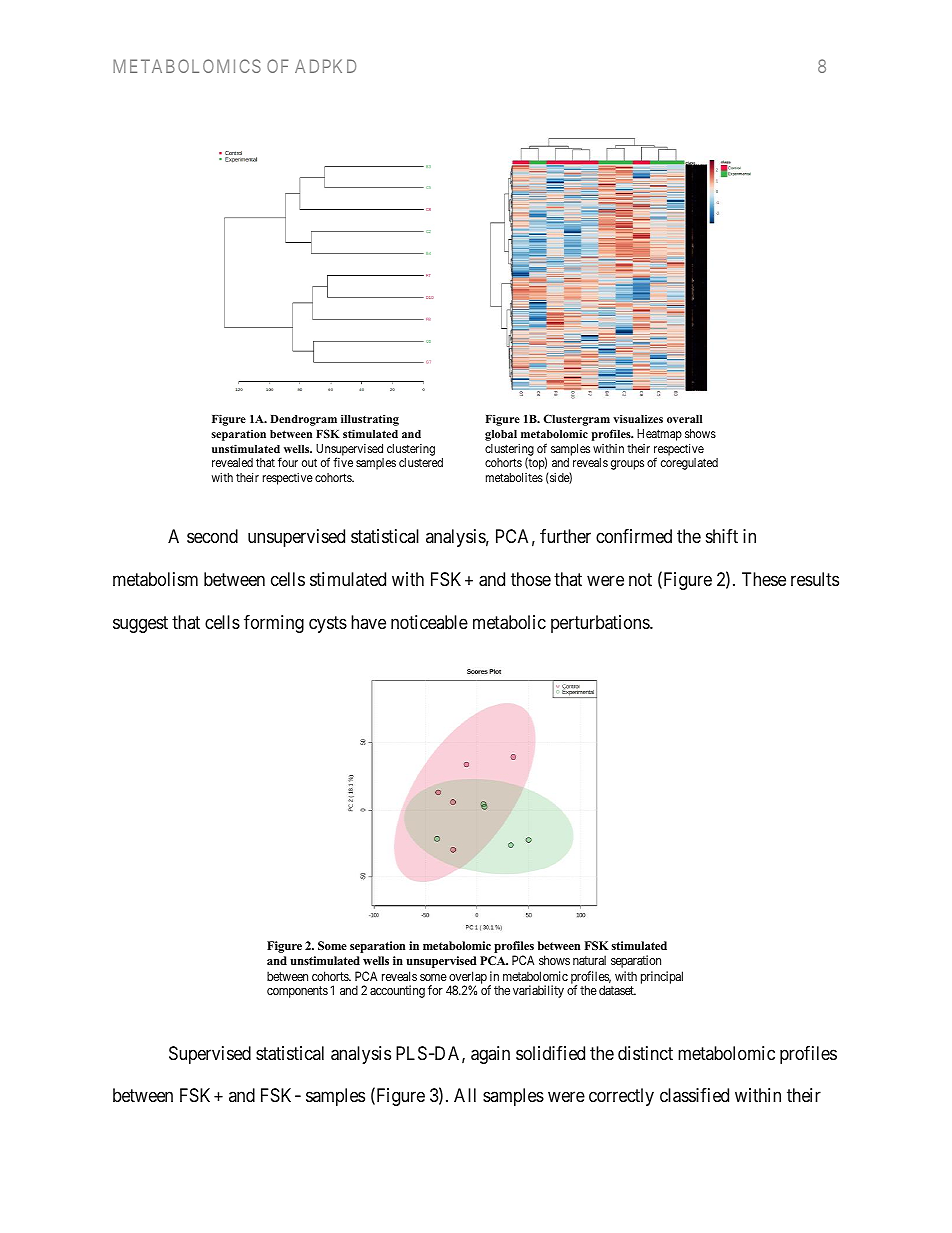 The height and width of the screenshot is (1233, 952). I want to click on components, so click(297, 992).
